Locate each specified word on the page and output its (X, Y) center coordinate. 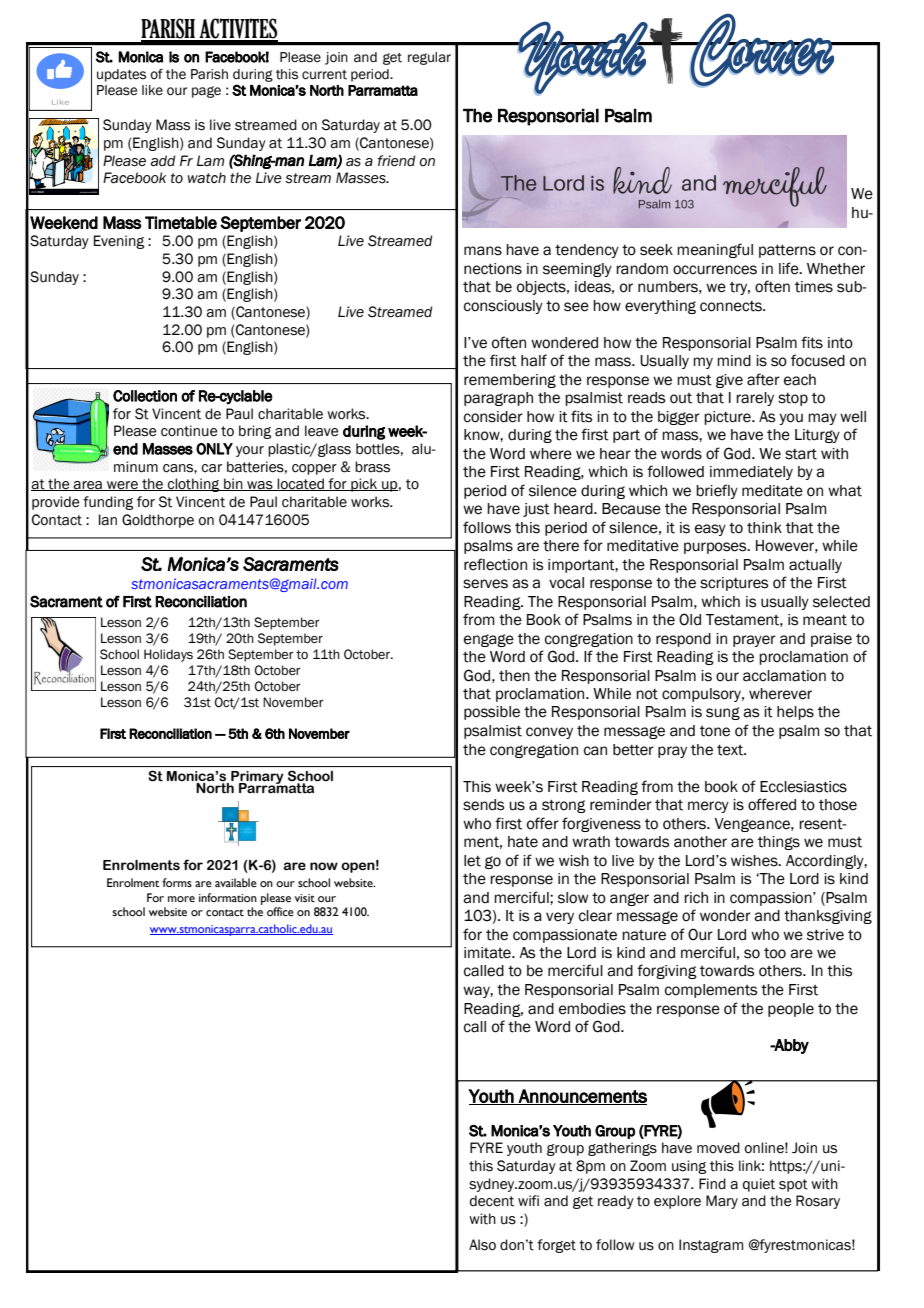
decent (492, 1201)
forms (177, 882)
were (122, 486)
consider (493, 417)
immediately (751, 473)
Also (482, 1245)
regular (429, 58)
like (152, 90)
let (472, 861)
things (779, 843)
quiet (759, 1185)
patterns (787, 251)
